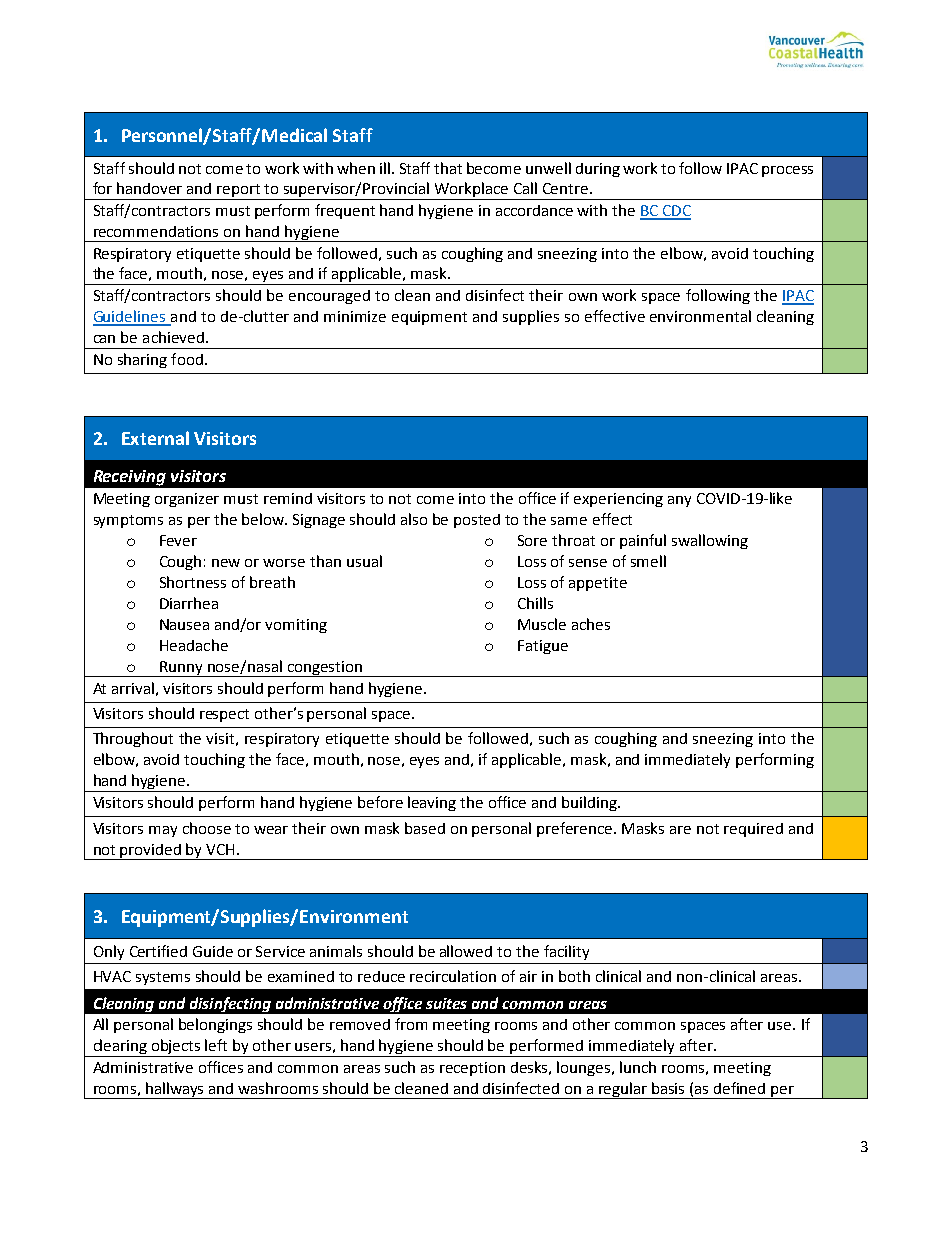 The image size is (952, 1233). I want to click on Muscle, so click(542, 624).
